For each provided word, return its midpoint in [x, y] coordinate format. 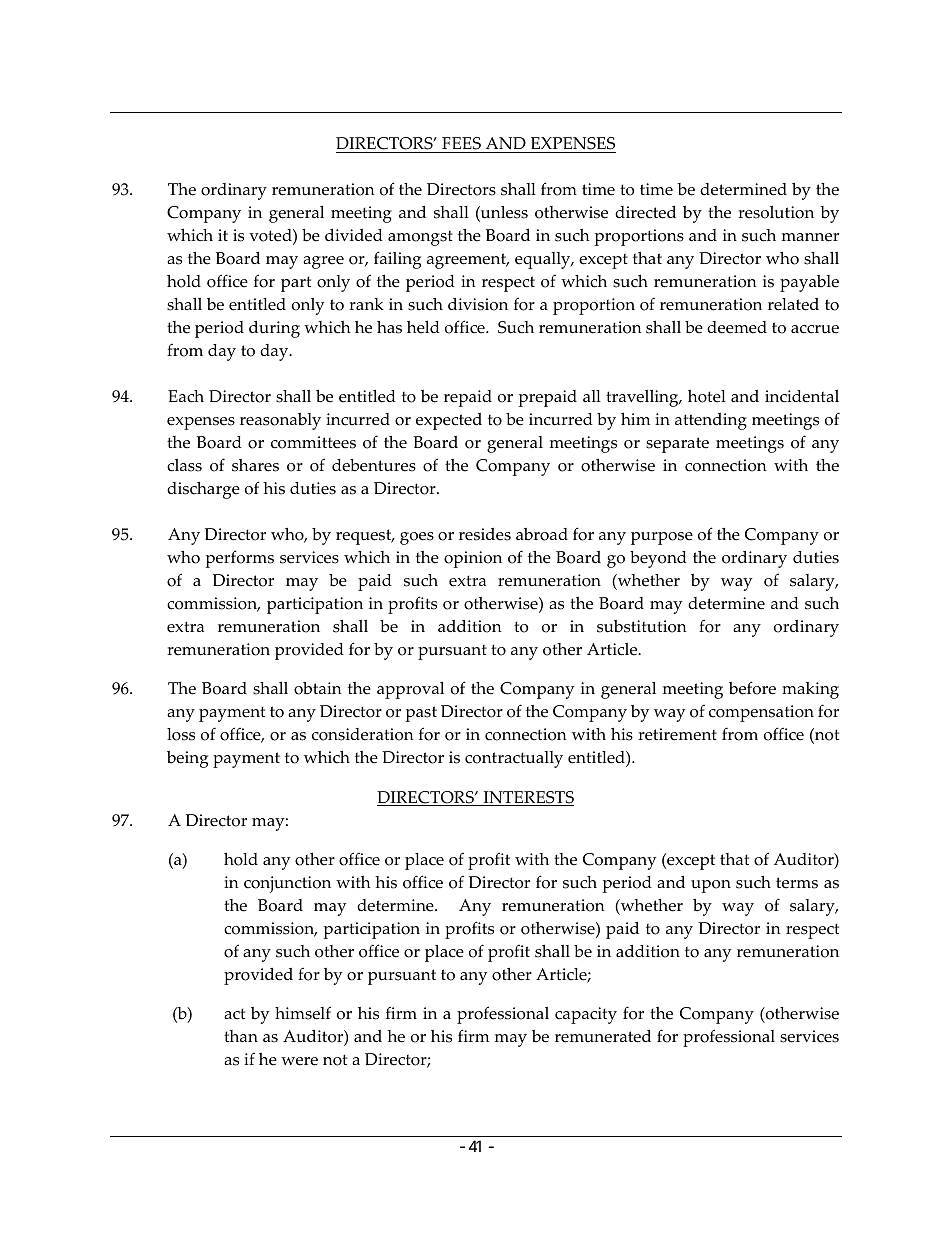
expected [449, 421]
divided [354, 235]
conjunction [287, 884]
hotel [707, 396]
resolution [776, 212]
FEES [461, 145]
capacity [586, 1015]
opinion [473, 559]
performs [240, 559]
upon [711, 886]
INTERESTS [527, 798]
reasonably [280, 421]
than [241, 1036]
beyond [658, 559]
